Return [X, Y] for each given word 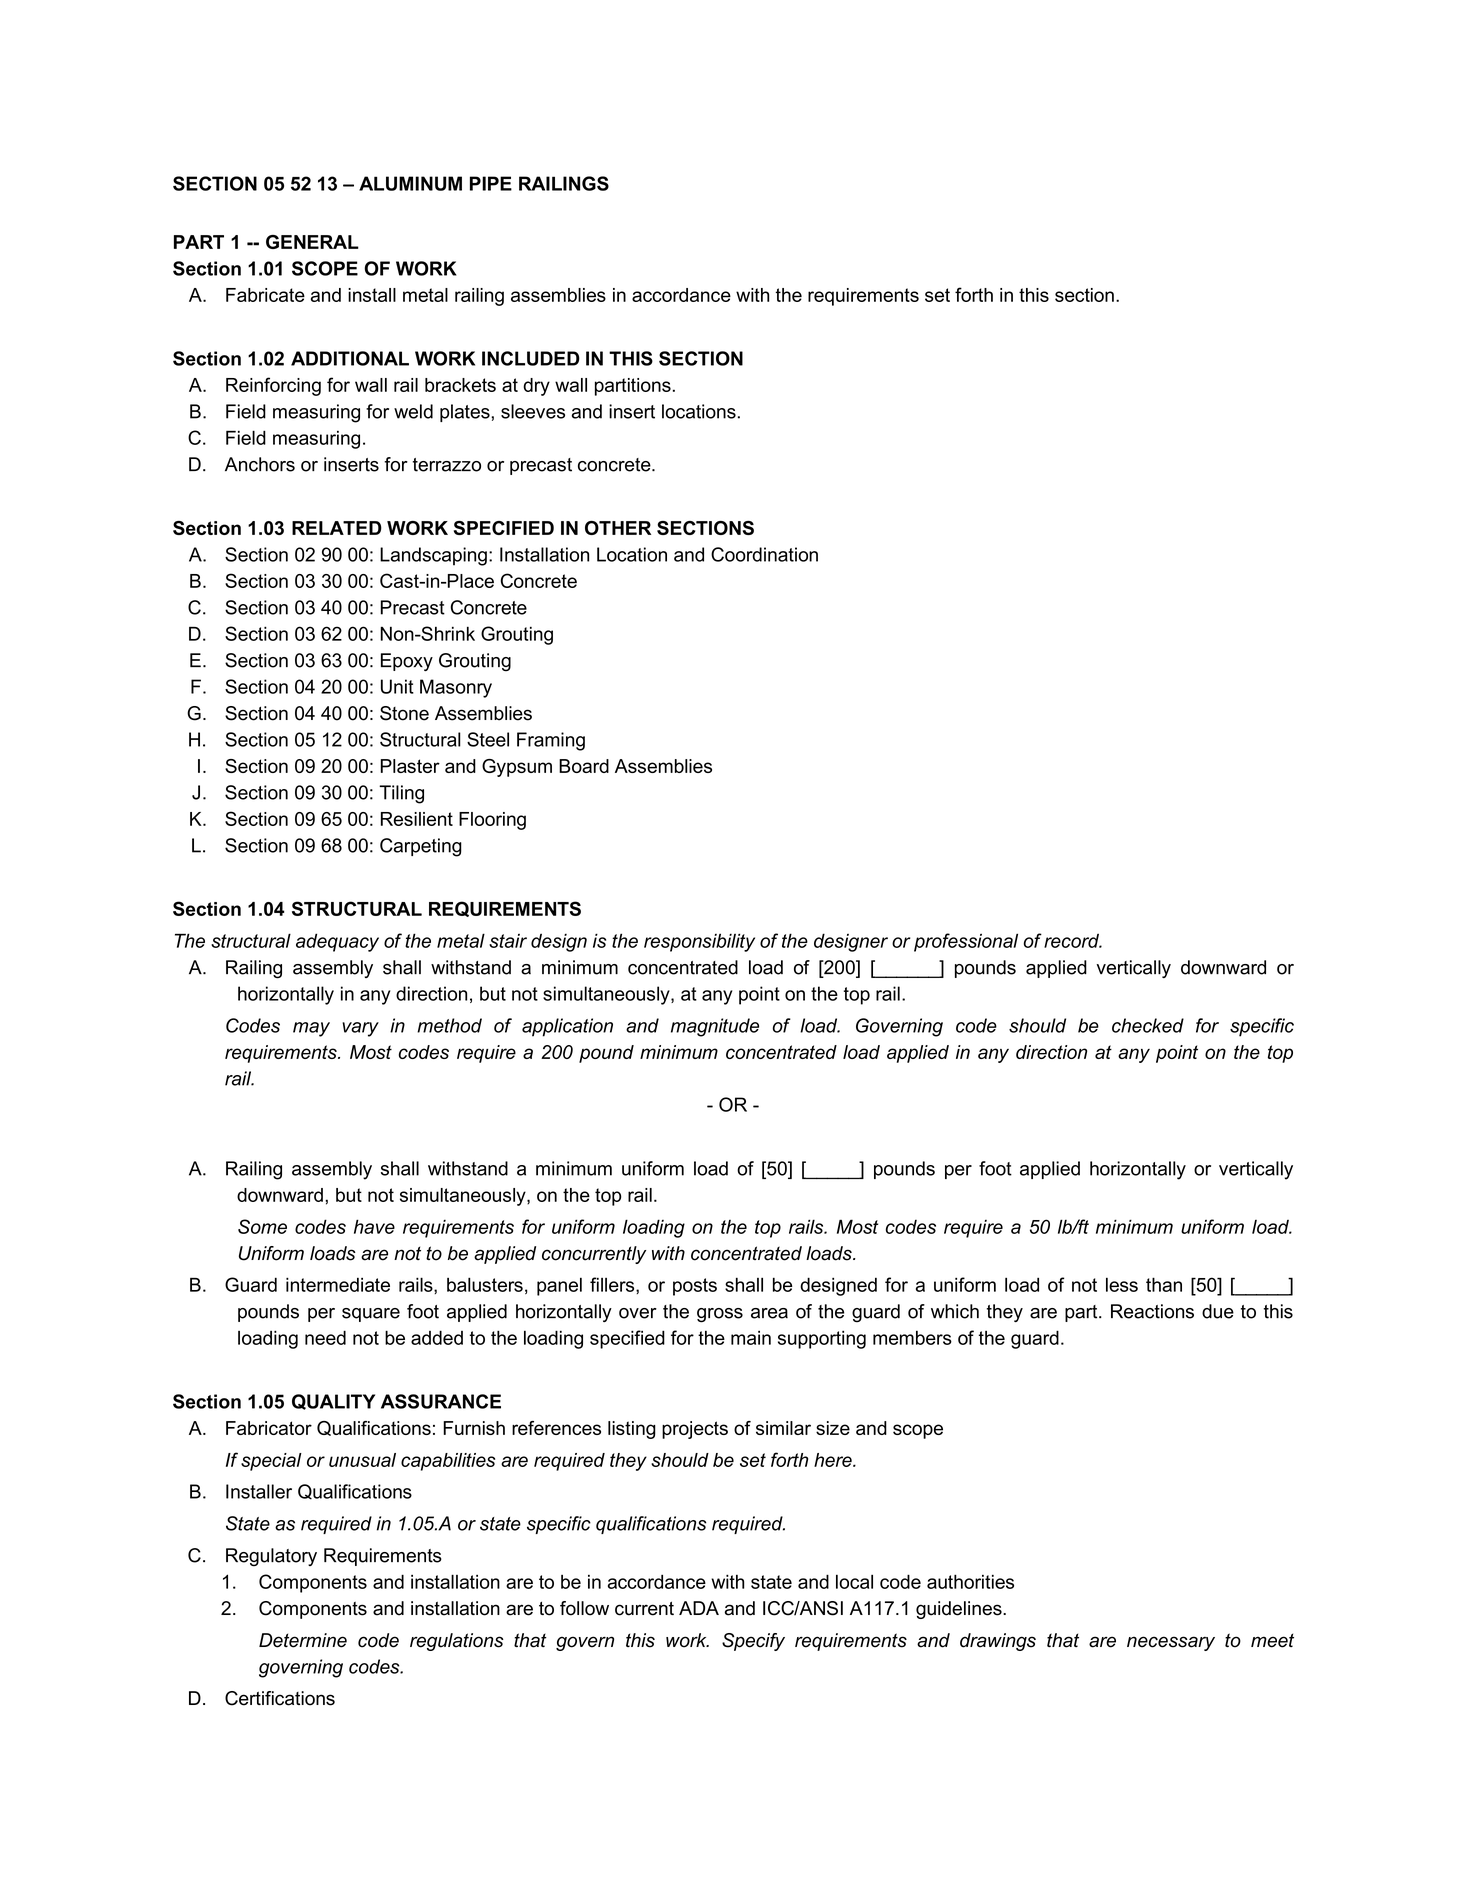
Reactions [1152, 1311]
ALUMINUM [410, 183]
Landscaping [433, 556]
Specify [753, 1642]
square [371, 1315]
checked [1148, 1025]
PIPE [491, 183]
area [769, 1313]
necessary [1171, 1643]
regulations [457, 1642]
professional [966, 942]
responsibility [699, 942]
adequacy [337, 942]
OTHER [618, 528]
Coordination [764, 554]
